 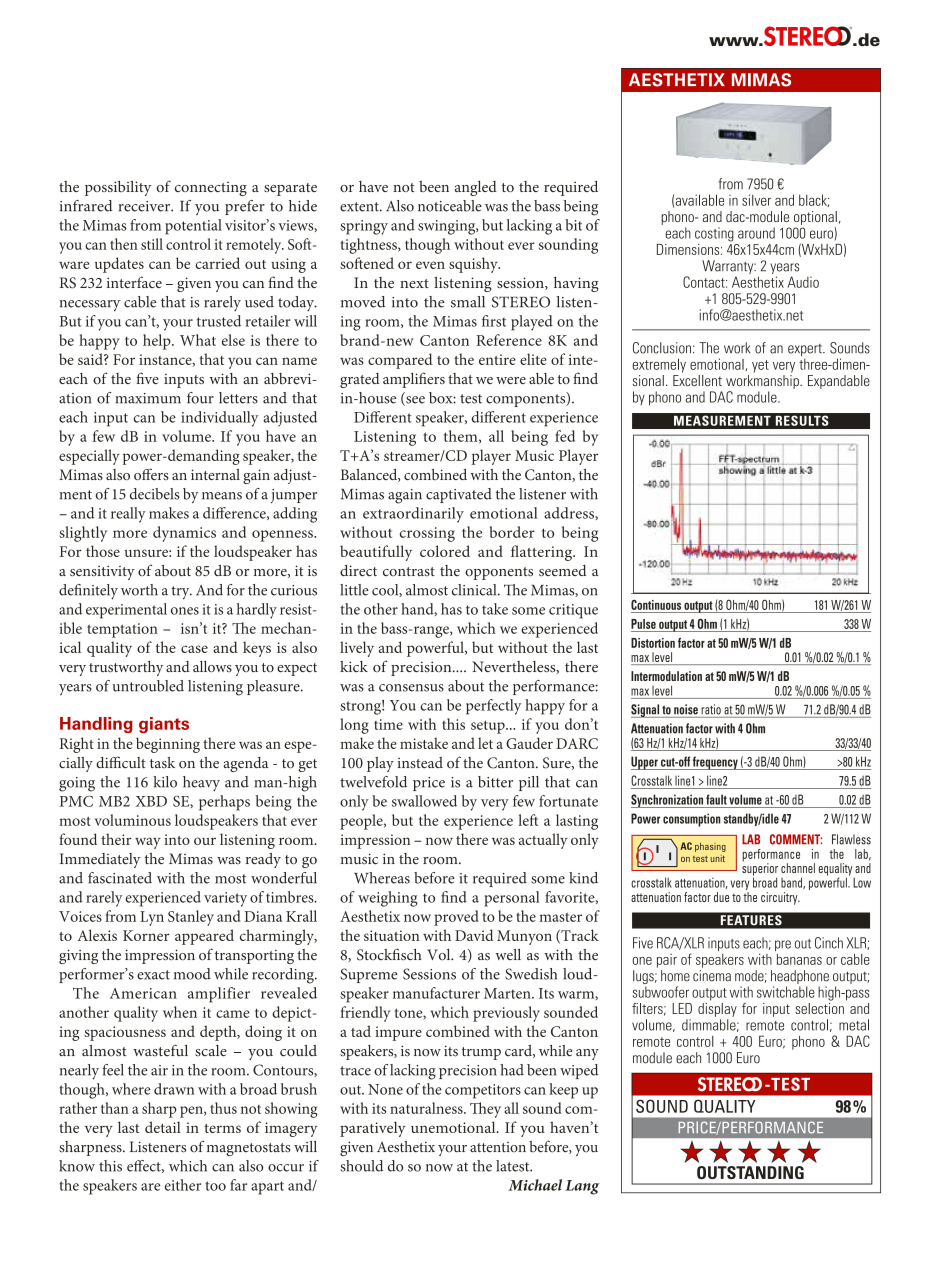 I want to click on untroubled, so click(x=148, y=686).
